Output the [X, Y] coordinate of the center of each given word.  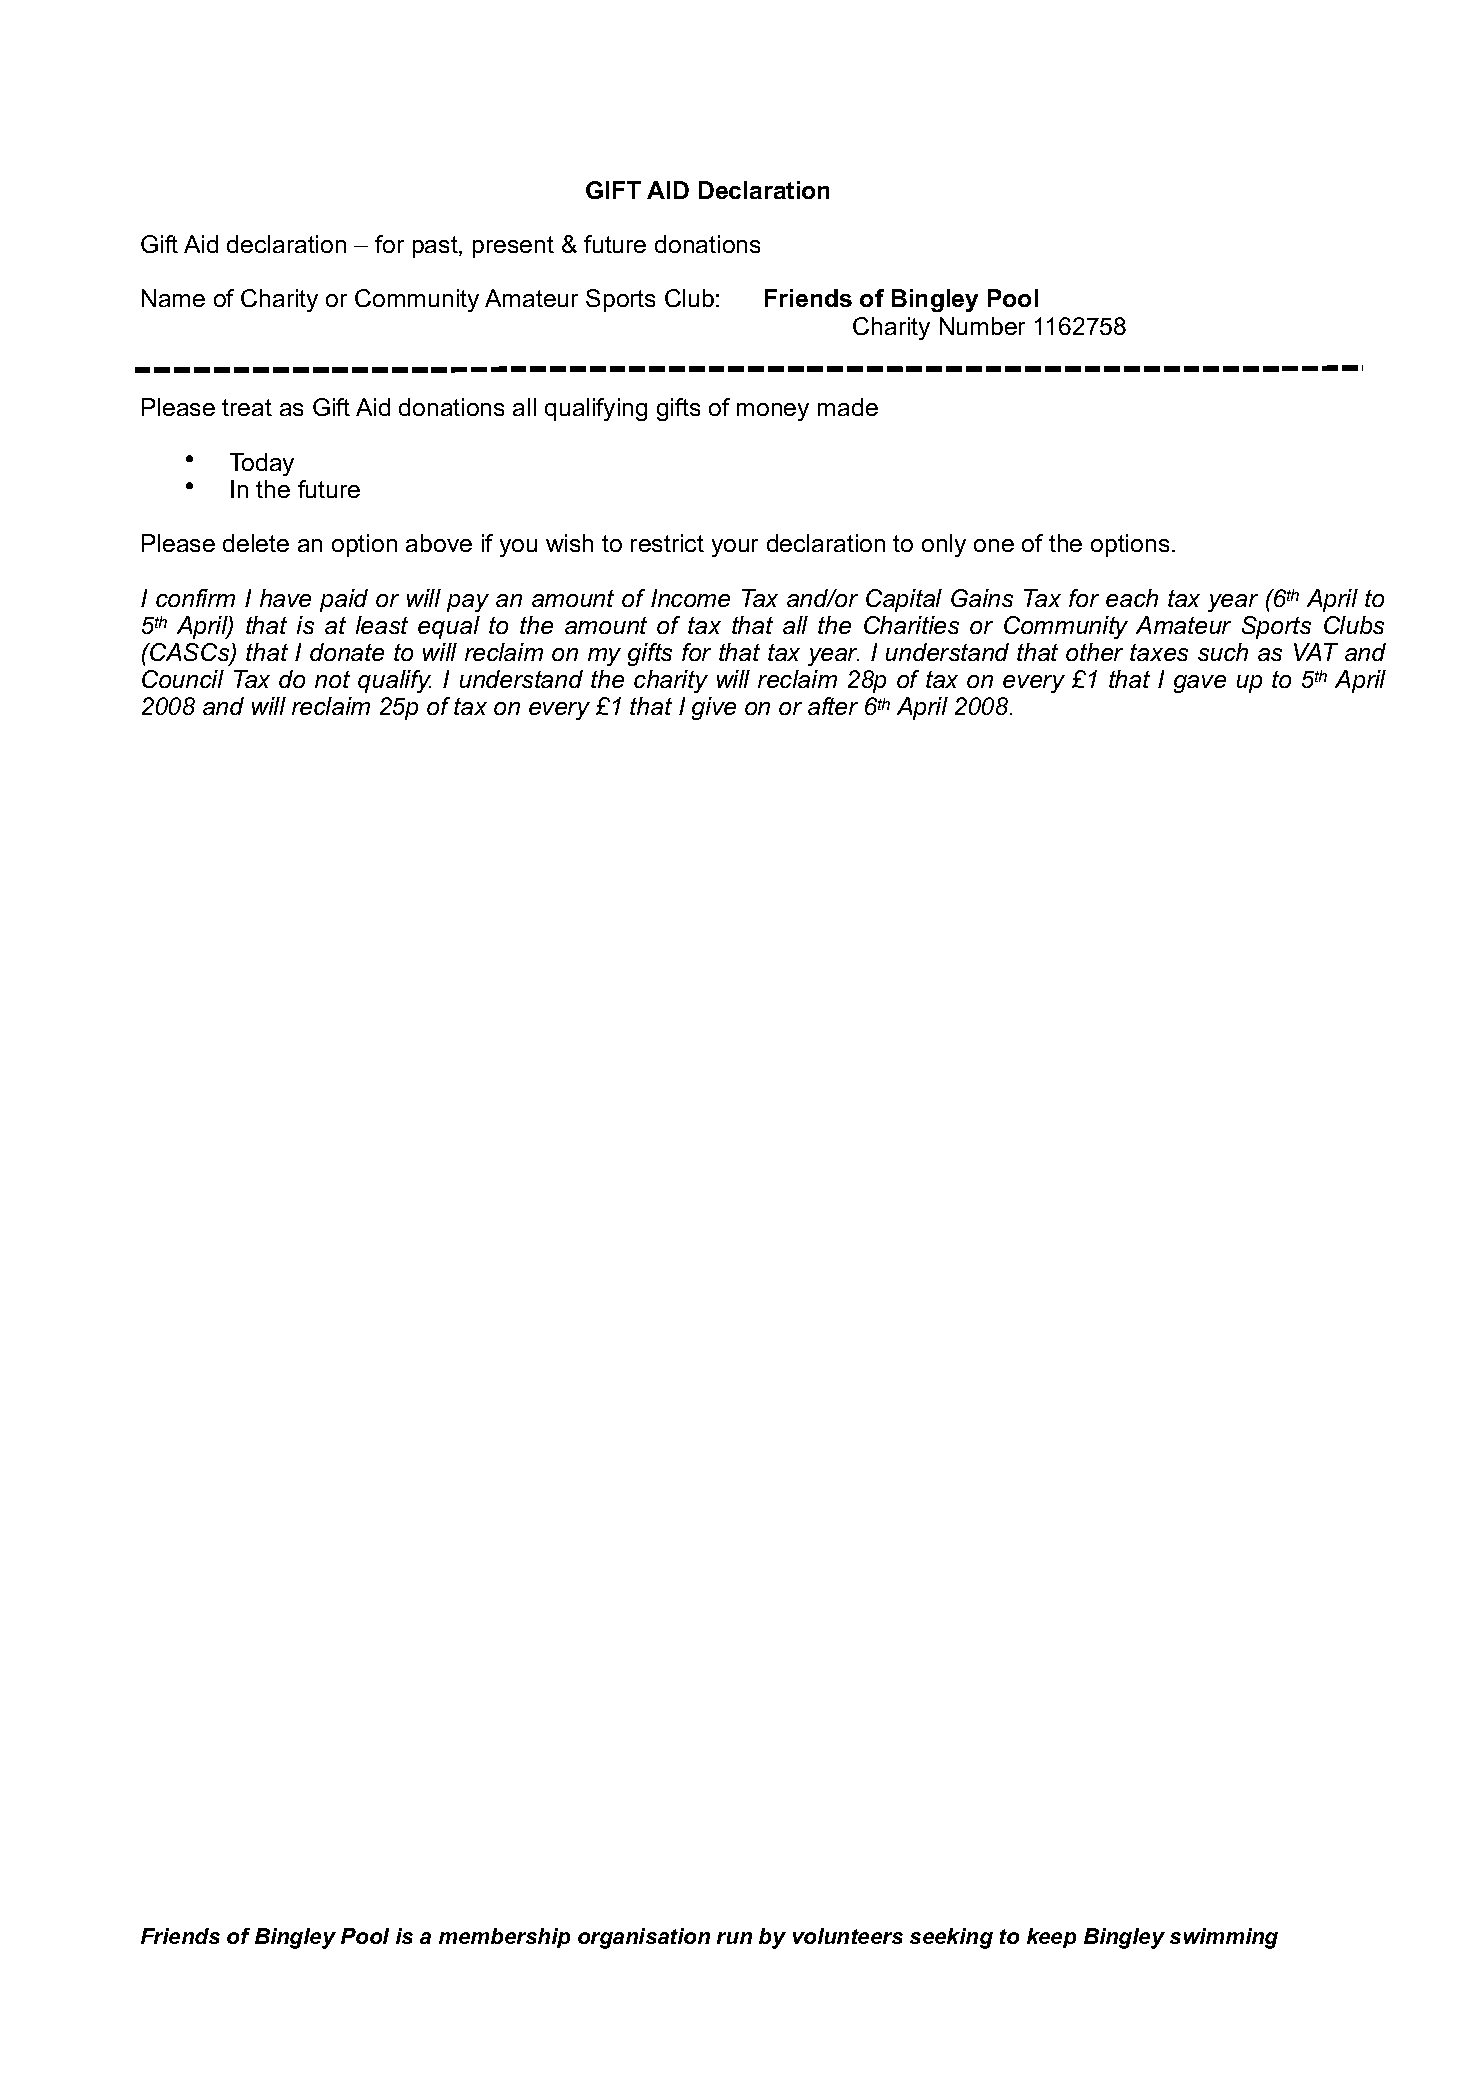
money [773, 412]
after [833, 706]
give [714, 708]
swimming [1224, 1938]
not [332, 679]
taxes [1159, 652]
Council [183, 679]
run [734, 1938]
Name [173, 298]
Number [982, 326]
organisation [644, 1938]
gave [1200, 684]
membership [504, 1938]
